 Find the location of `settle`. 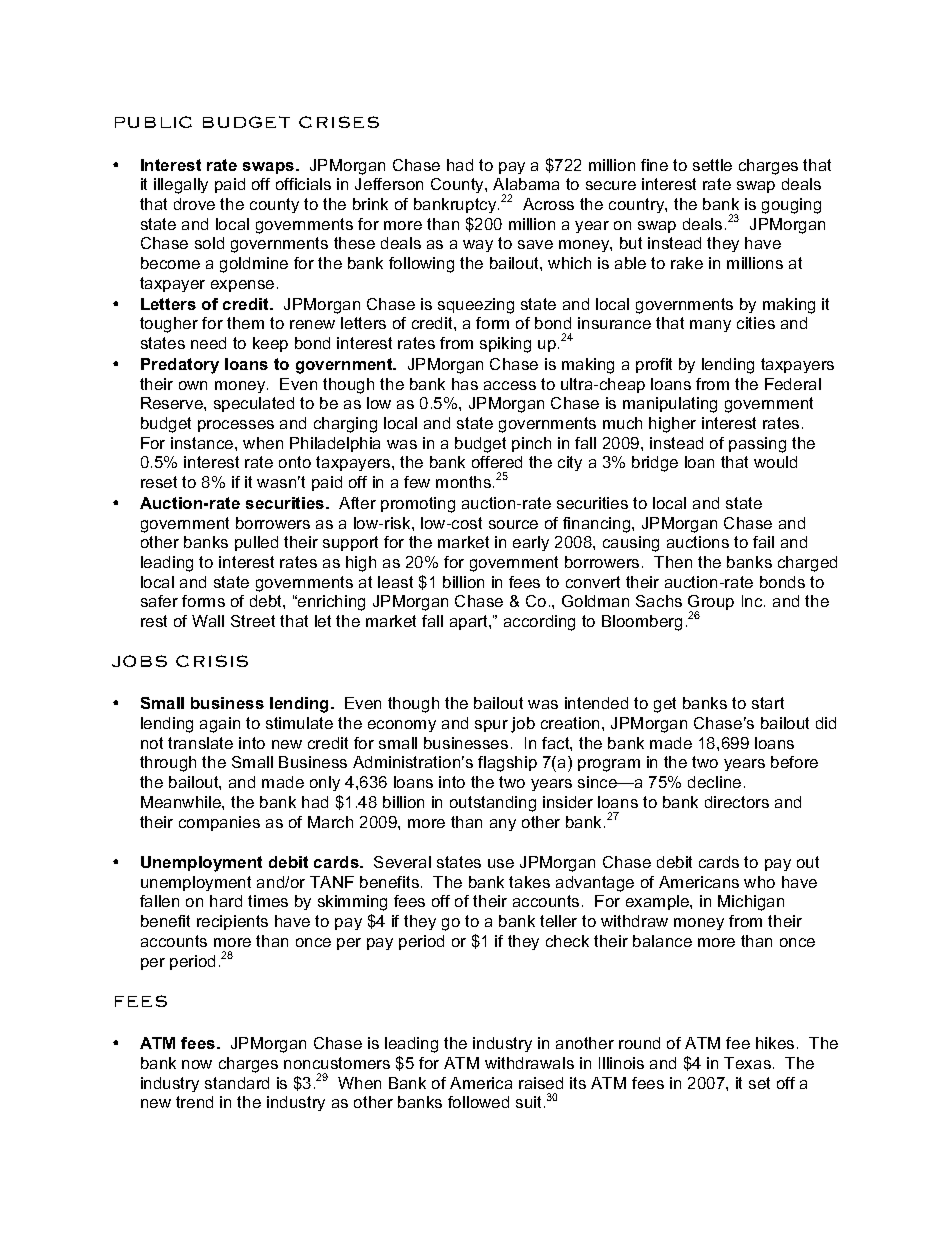

settle is located at coordinates (712, 165).
